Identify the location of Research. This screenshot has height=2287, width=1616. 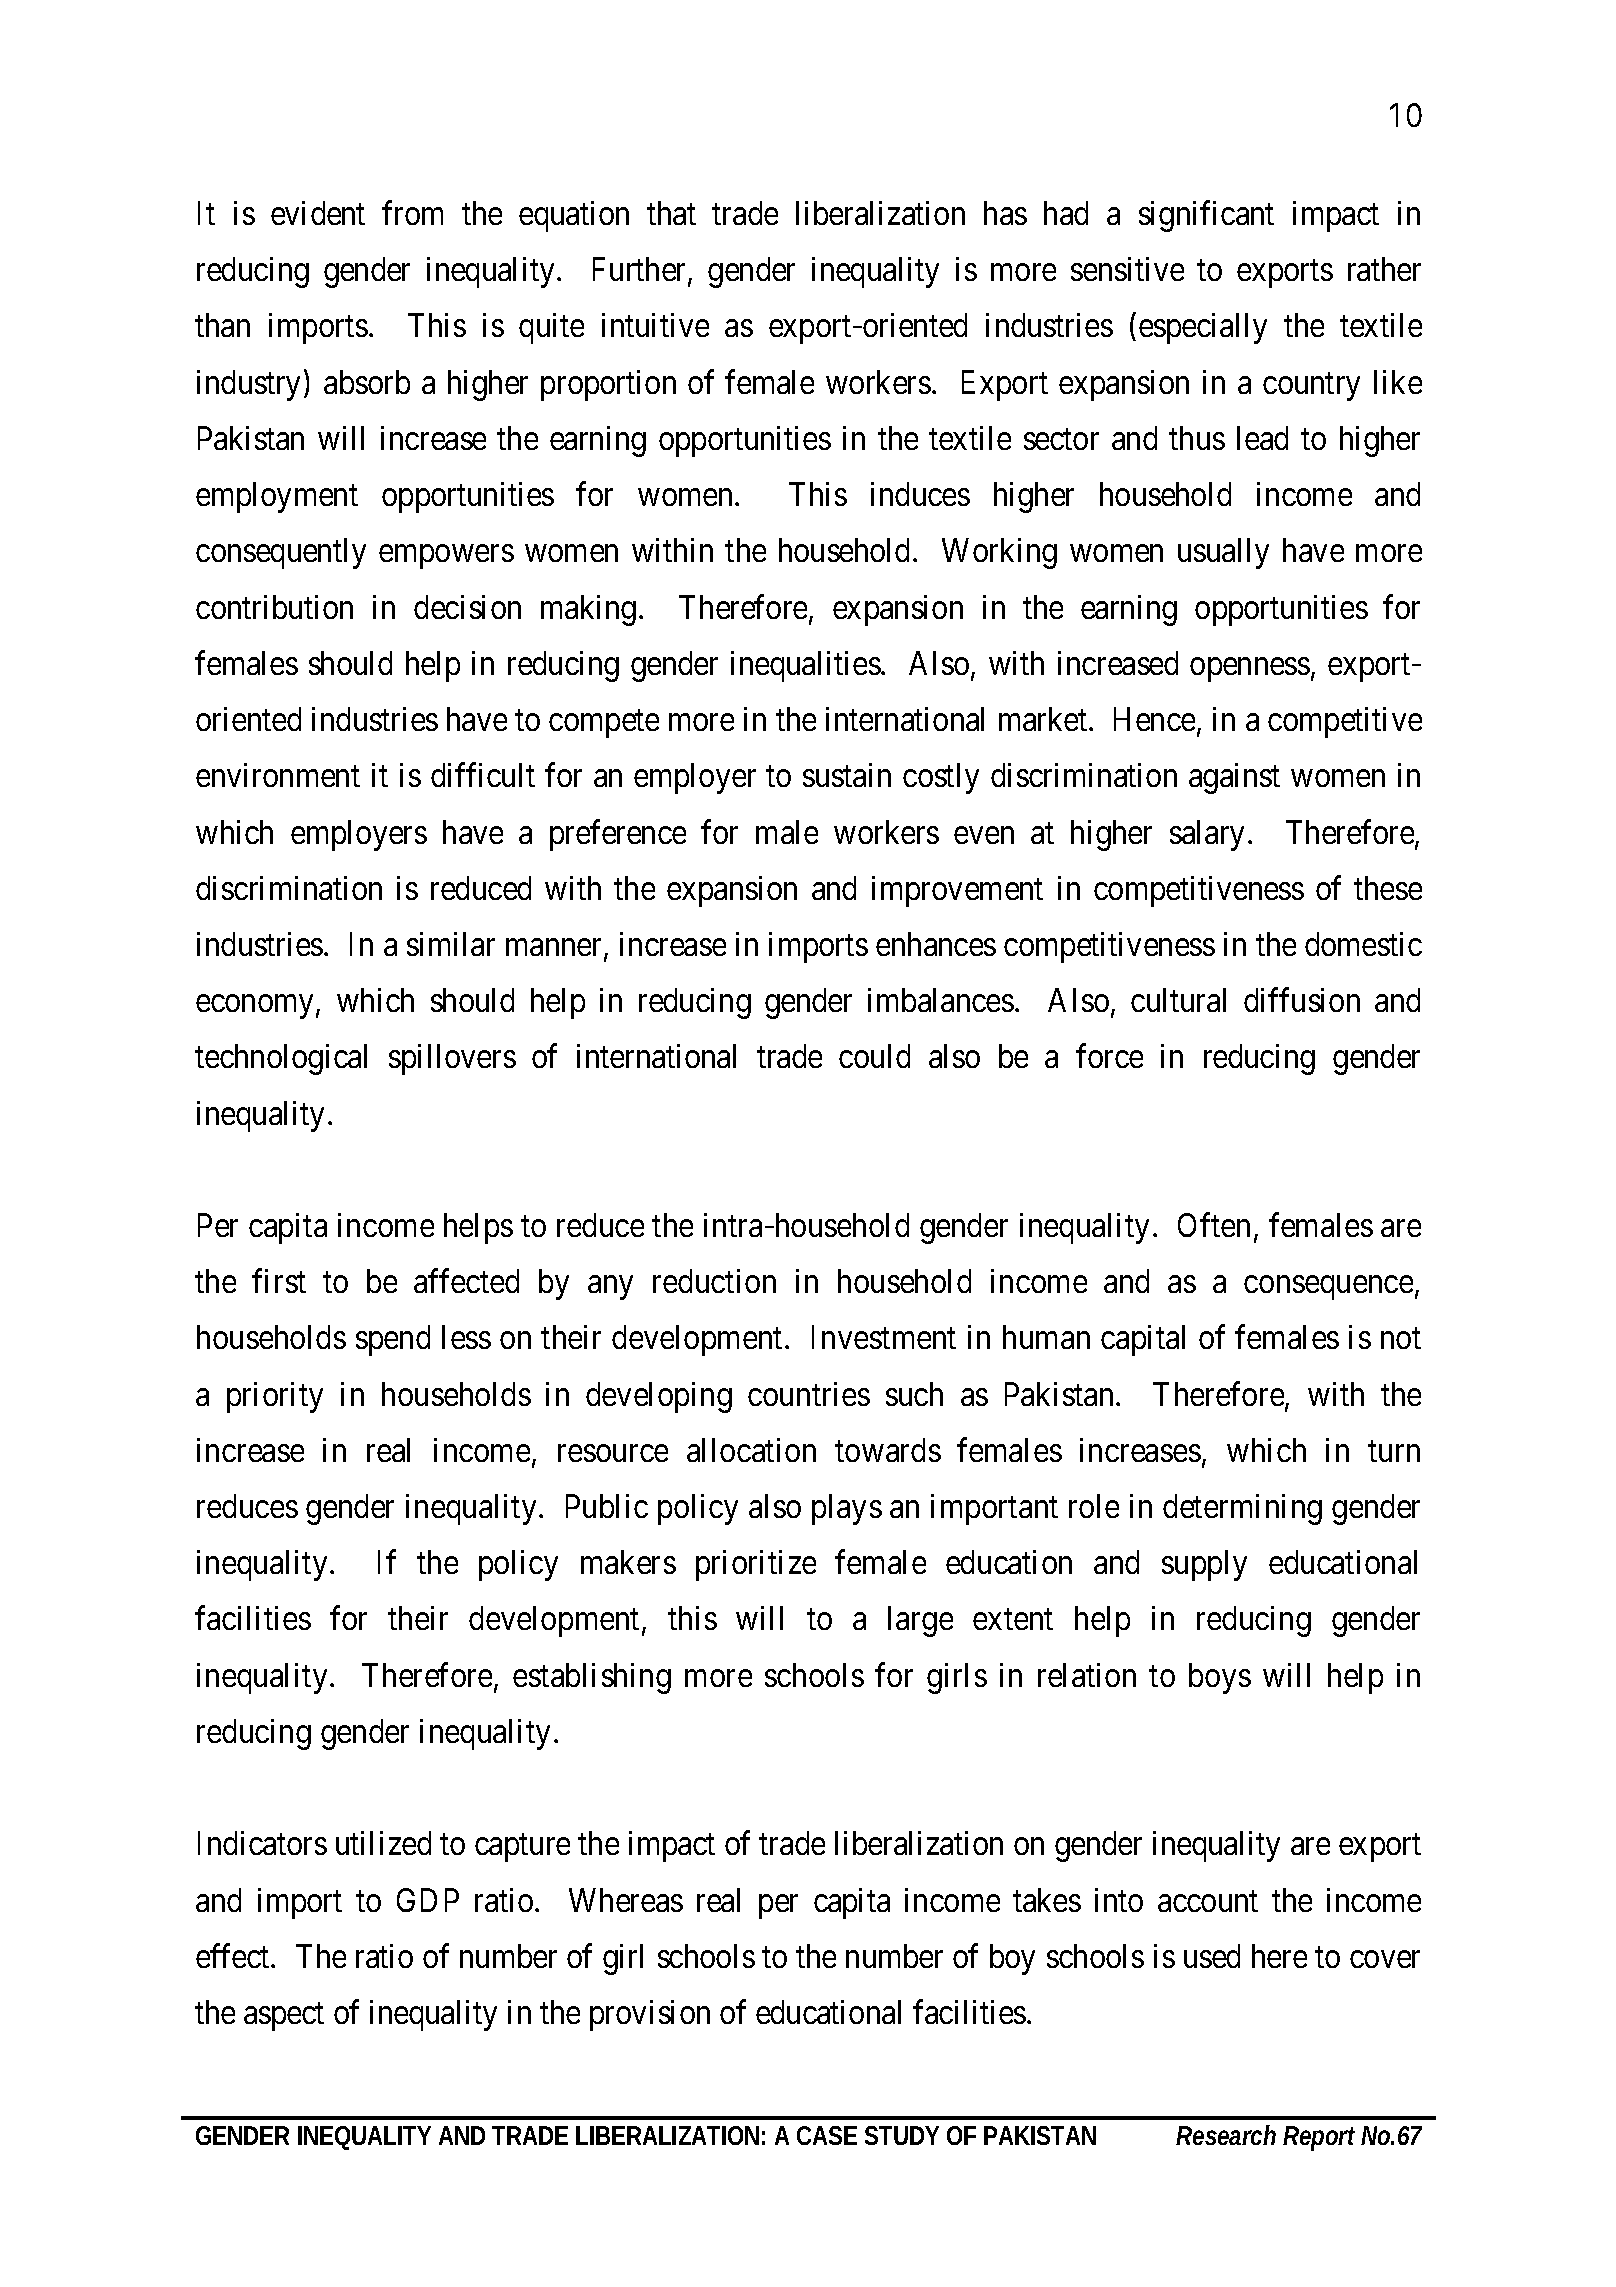
(1226, 2135).
